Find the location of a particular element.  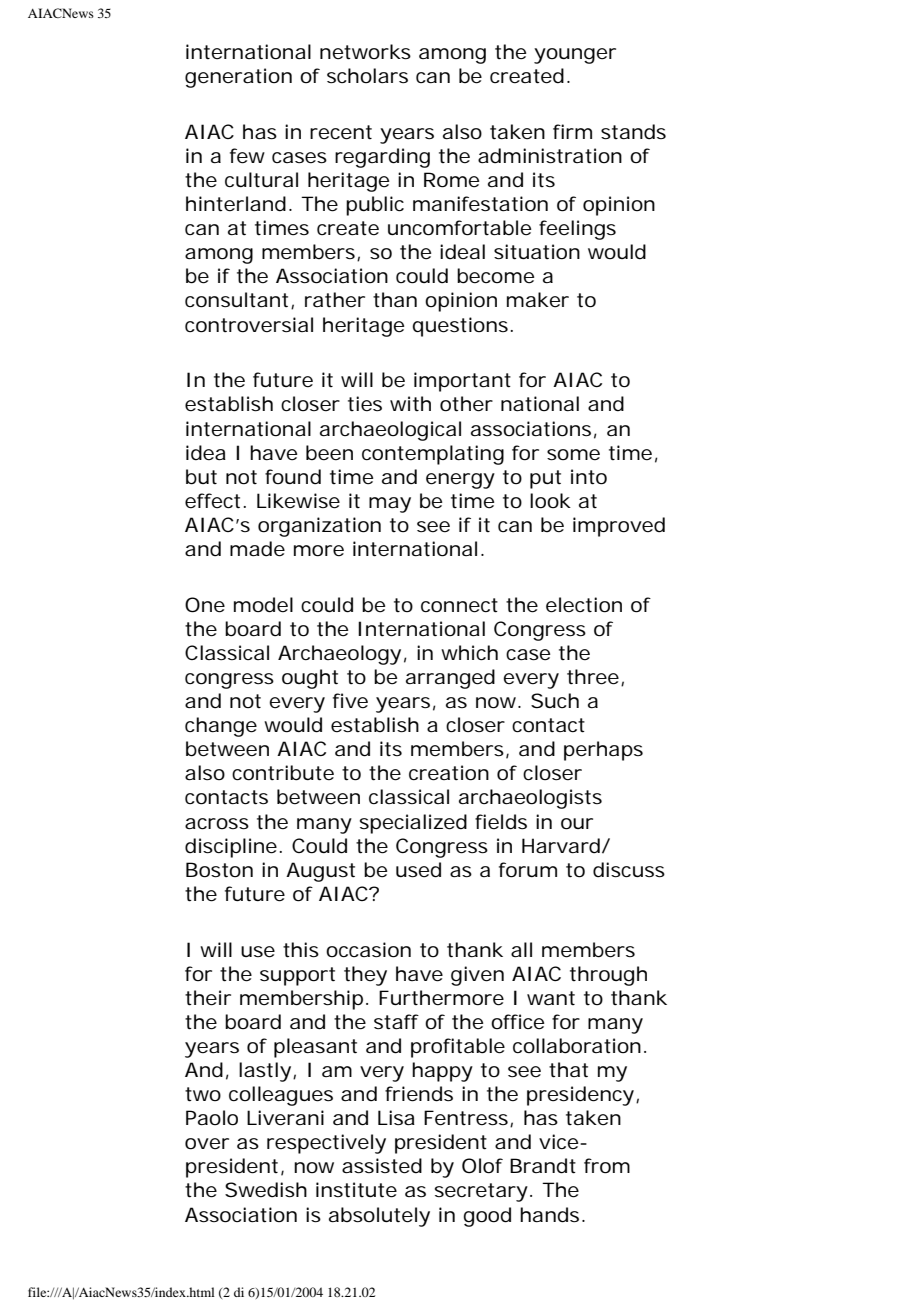

younger is located at coordinates (575, 56).
